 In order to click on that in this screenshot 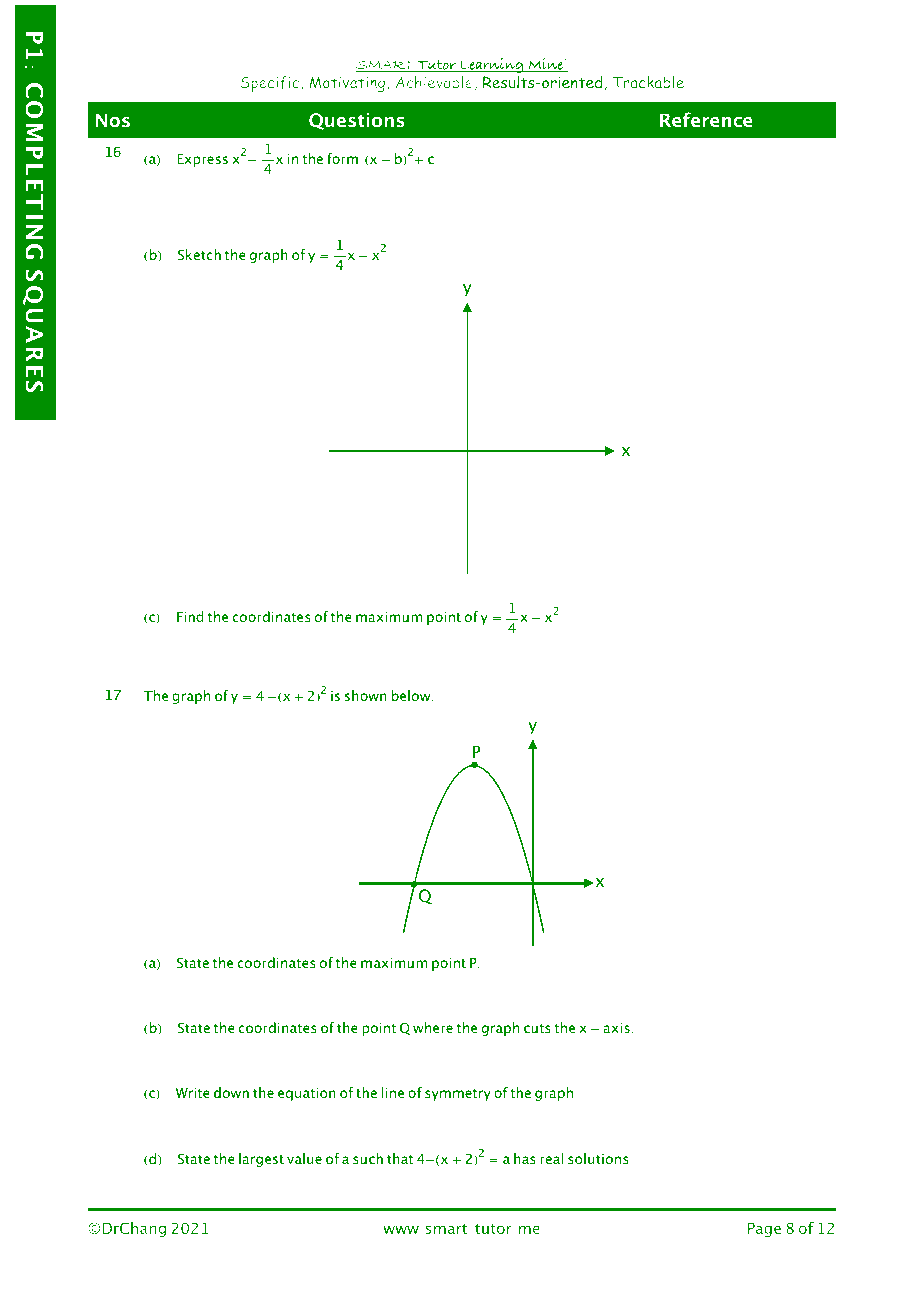, I will do `click(400, 1158)`.
